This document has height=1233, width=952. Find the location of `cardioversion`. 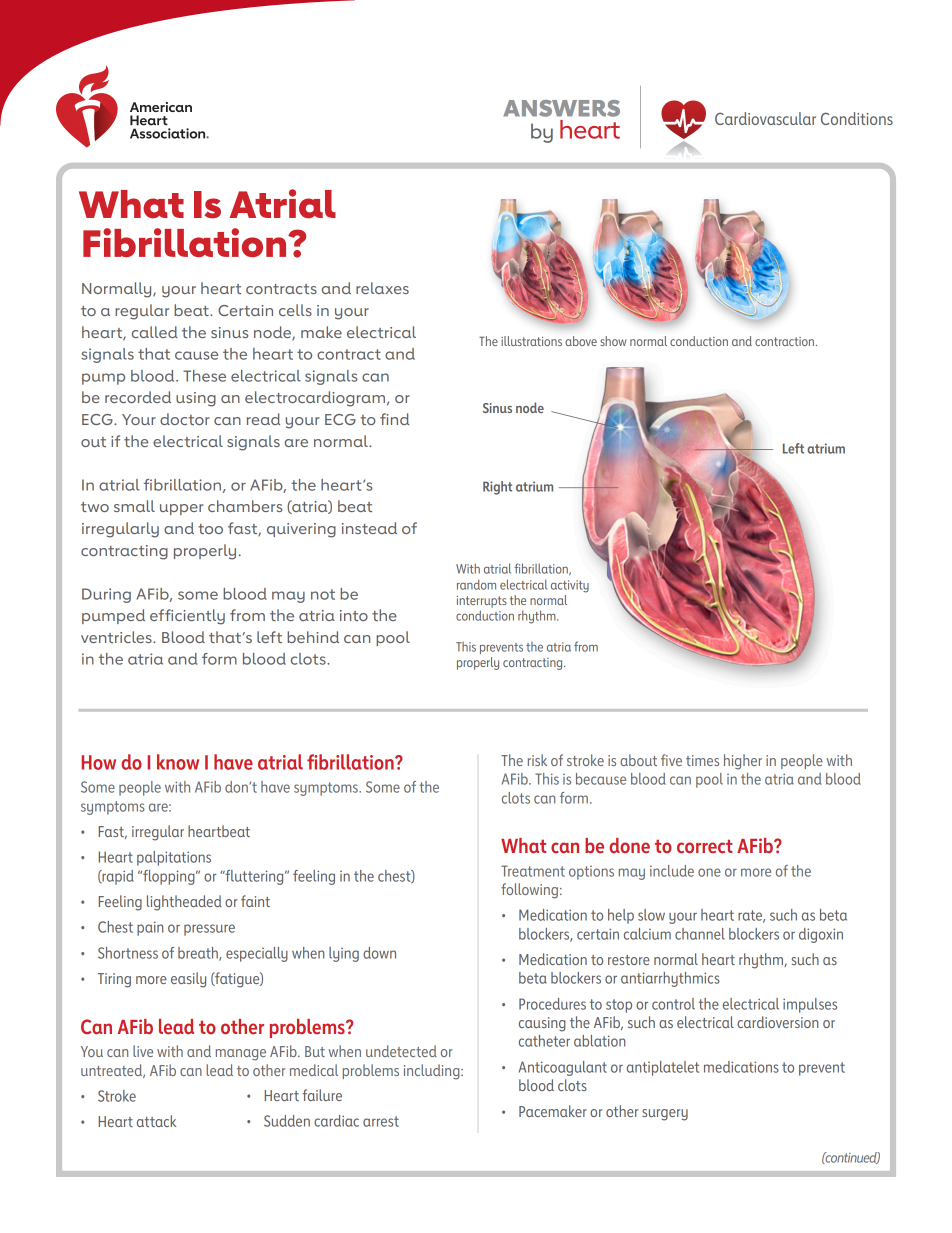

cardioversion is located at coordinates (778, 1022).
